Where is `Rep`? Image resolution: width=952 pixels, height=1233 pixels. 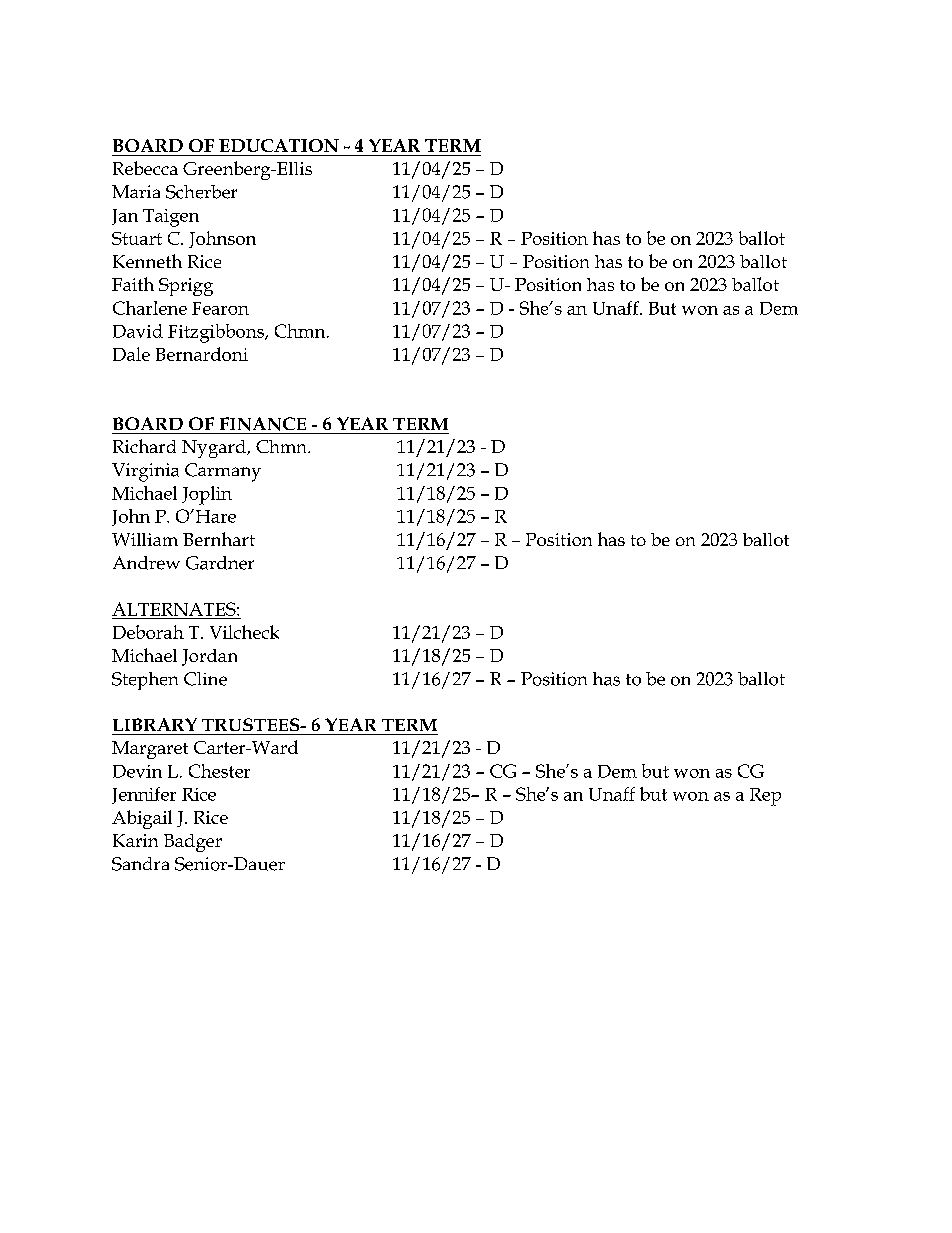 Rep is located at coordinates (765, 797).
